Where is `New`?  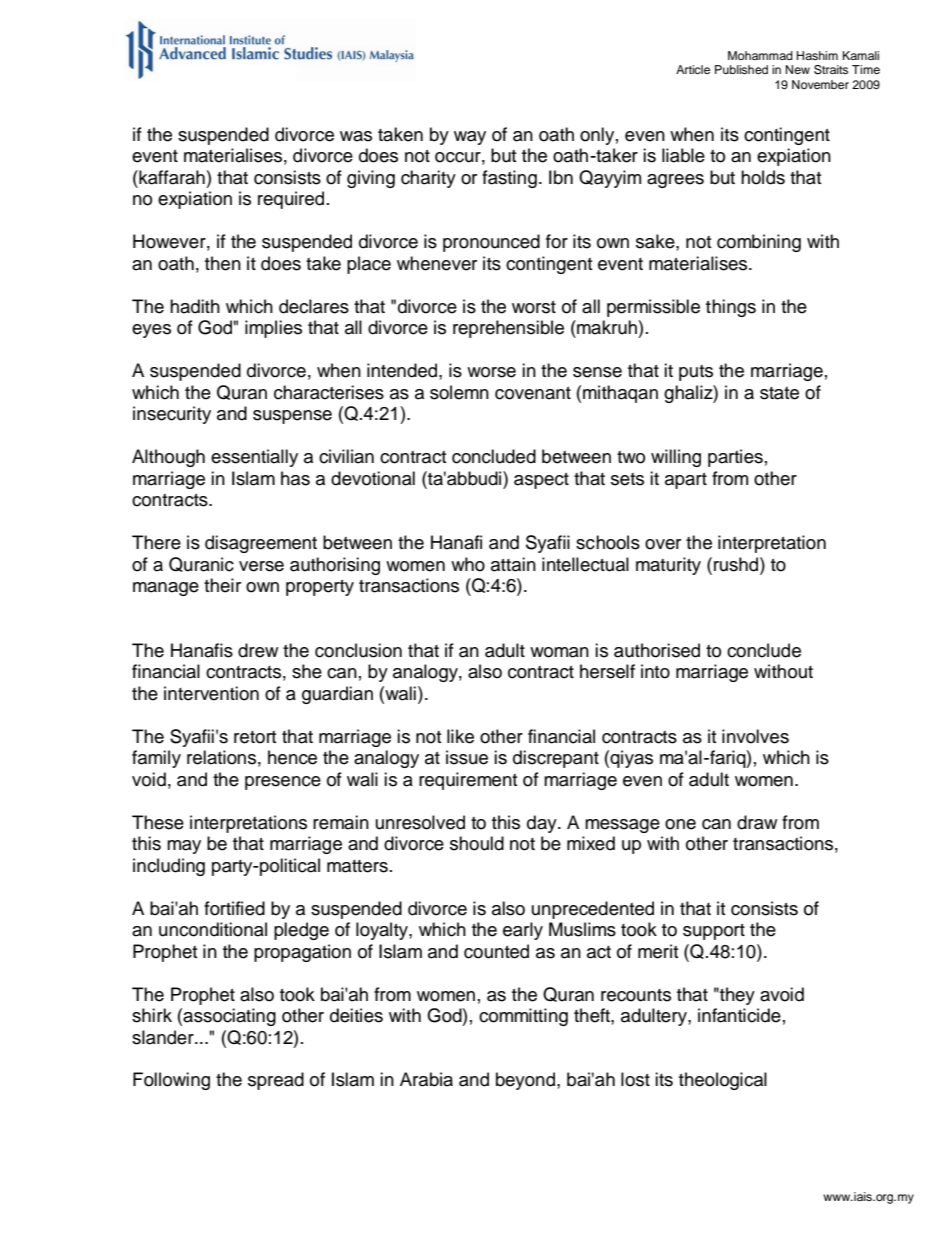 New is located at coordinates (798, 69).
